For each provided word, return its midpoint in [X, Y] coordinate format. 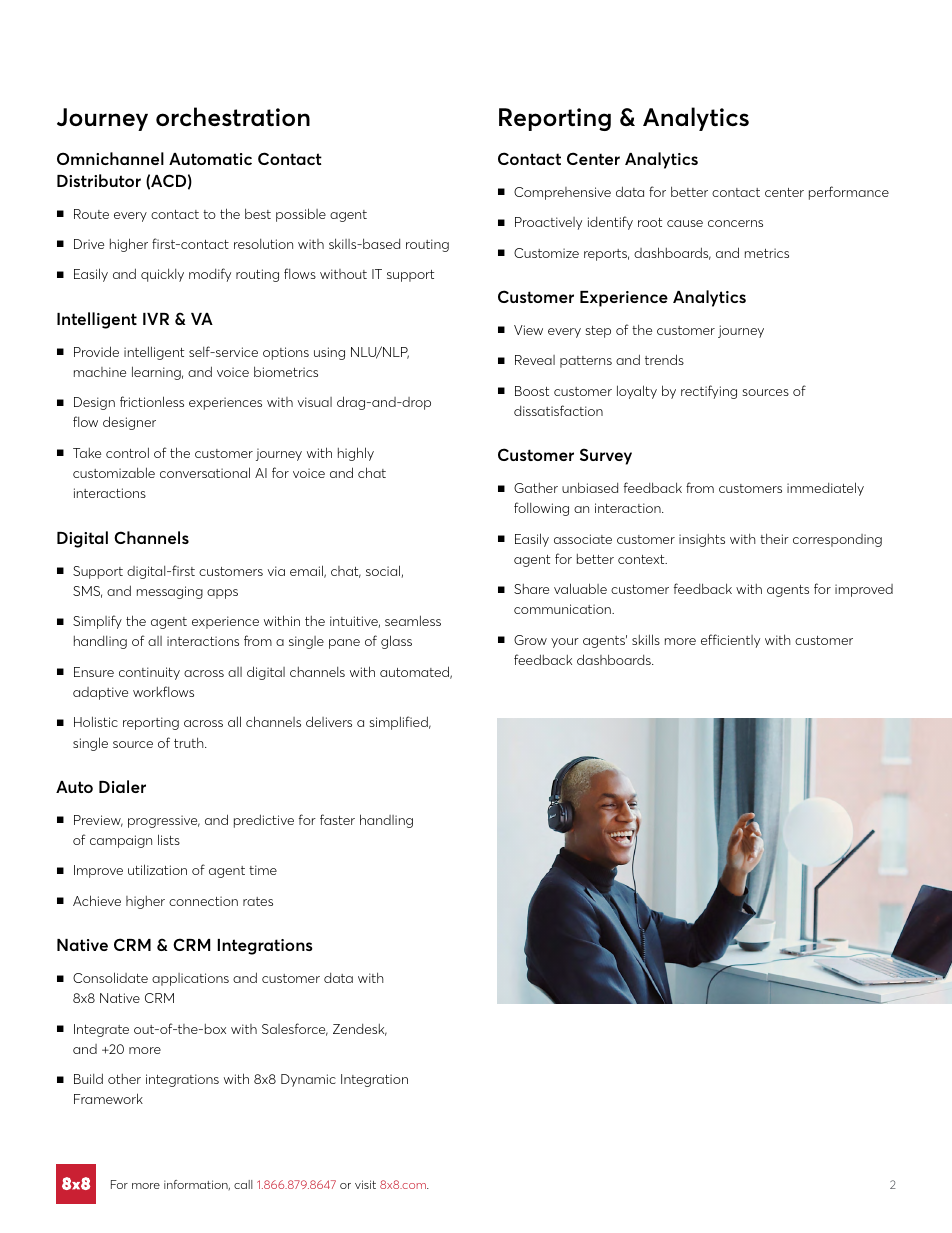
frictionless [152, 401]
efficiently [730, 641]
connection [203, 901]
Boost [532, 391]
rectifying [709, 392]
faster [337, 819]
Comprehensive [562, 193]
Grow [530, 640]
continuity [149, 673]
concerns [735, 223]
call [243, 1184]
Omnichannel [110, 158]
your [565, 643]
